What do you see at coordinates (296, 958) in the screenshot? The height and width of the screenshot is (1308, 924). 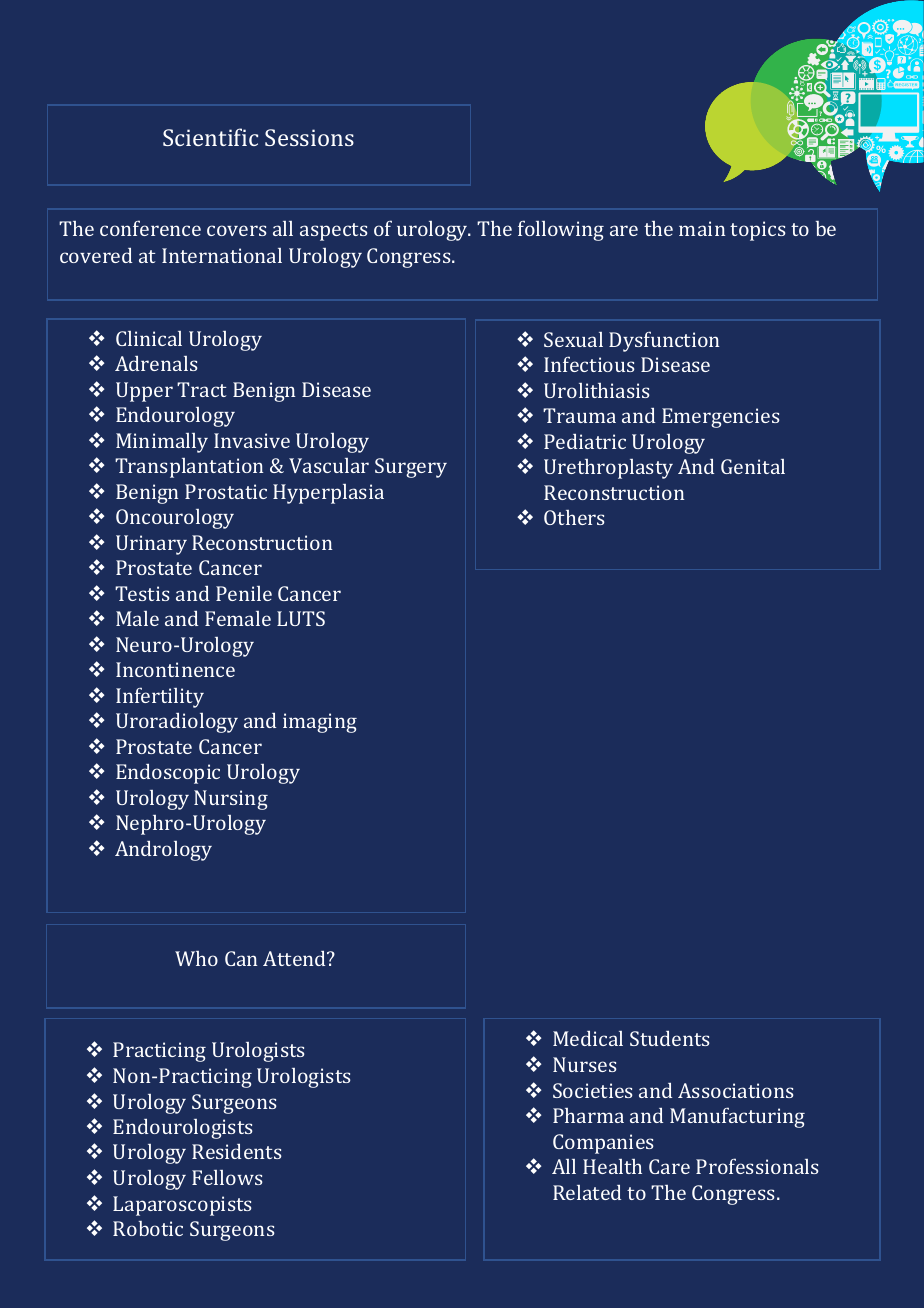 I see `Attend` at bounding box center [296, 958].
